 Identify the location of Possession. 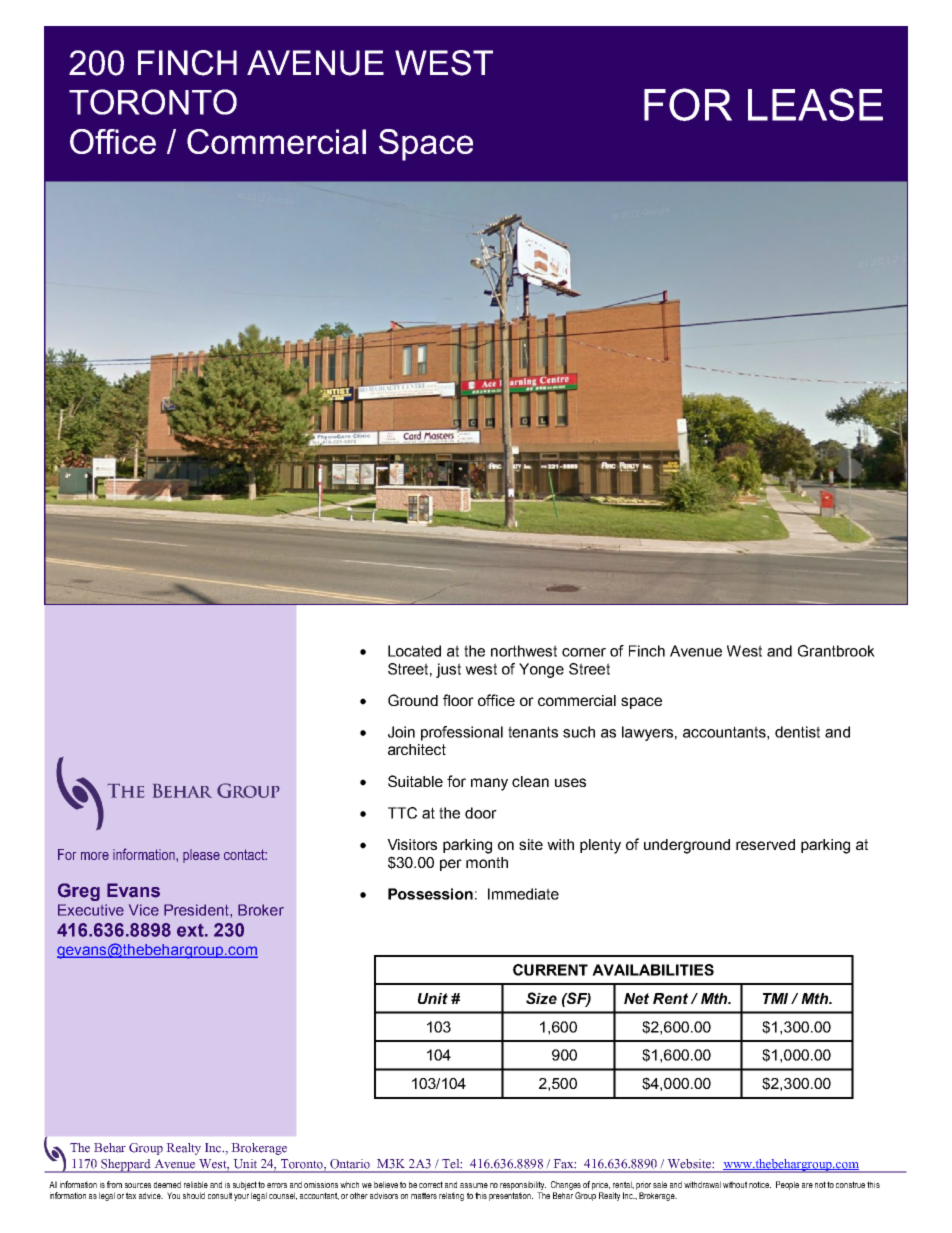
(430, 894).
